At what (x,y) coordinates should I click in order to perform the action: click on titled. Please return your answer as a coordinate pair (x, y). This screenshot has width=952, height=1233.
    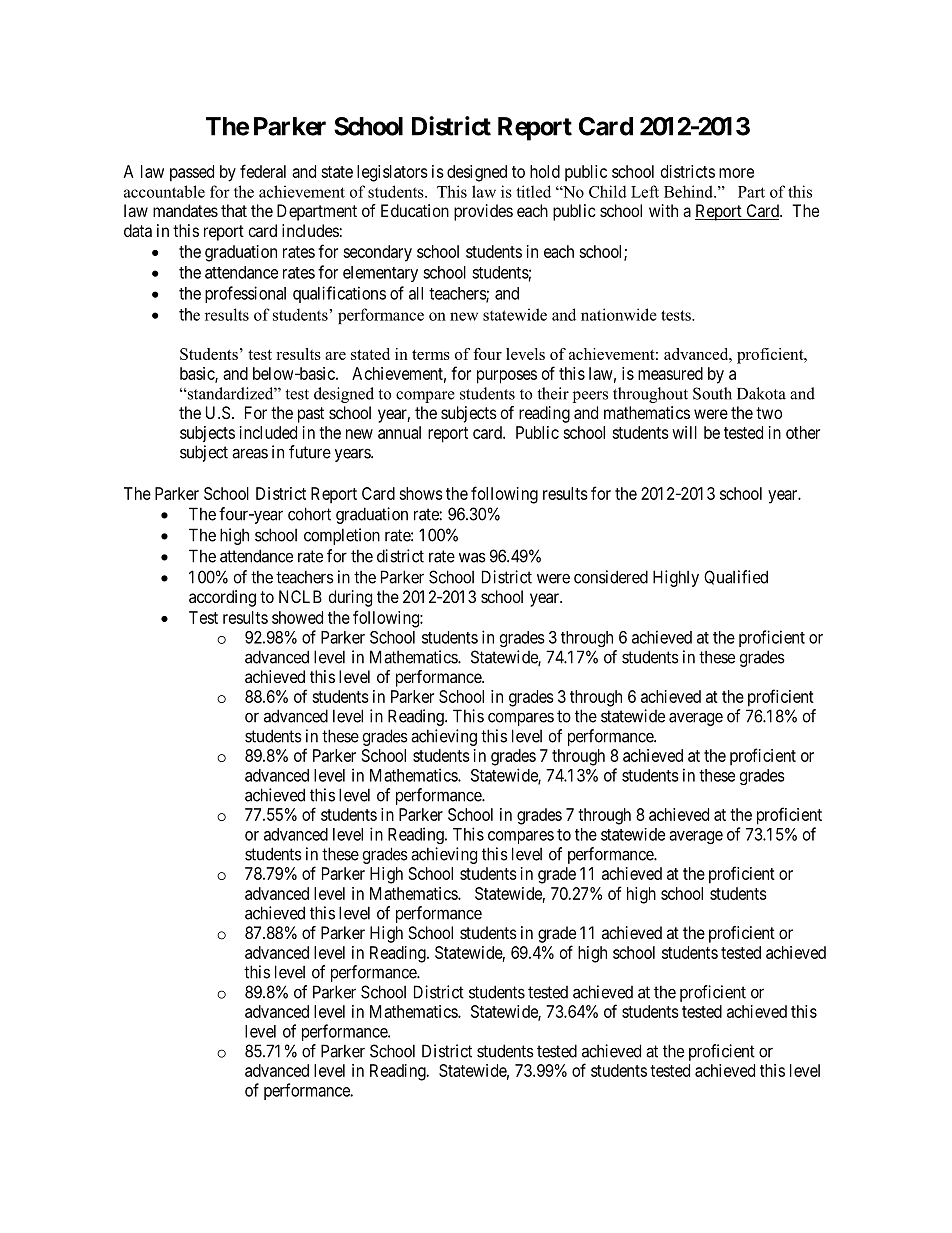
    Looking at the image, I should click on (533, 191).
